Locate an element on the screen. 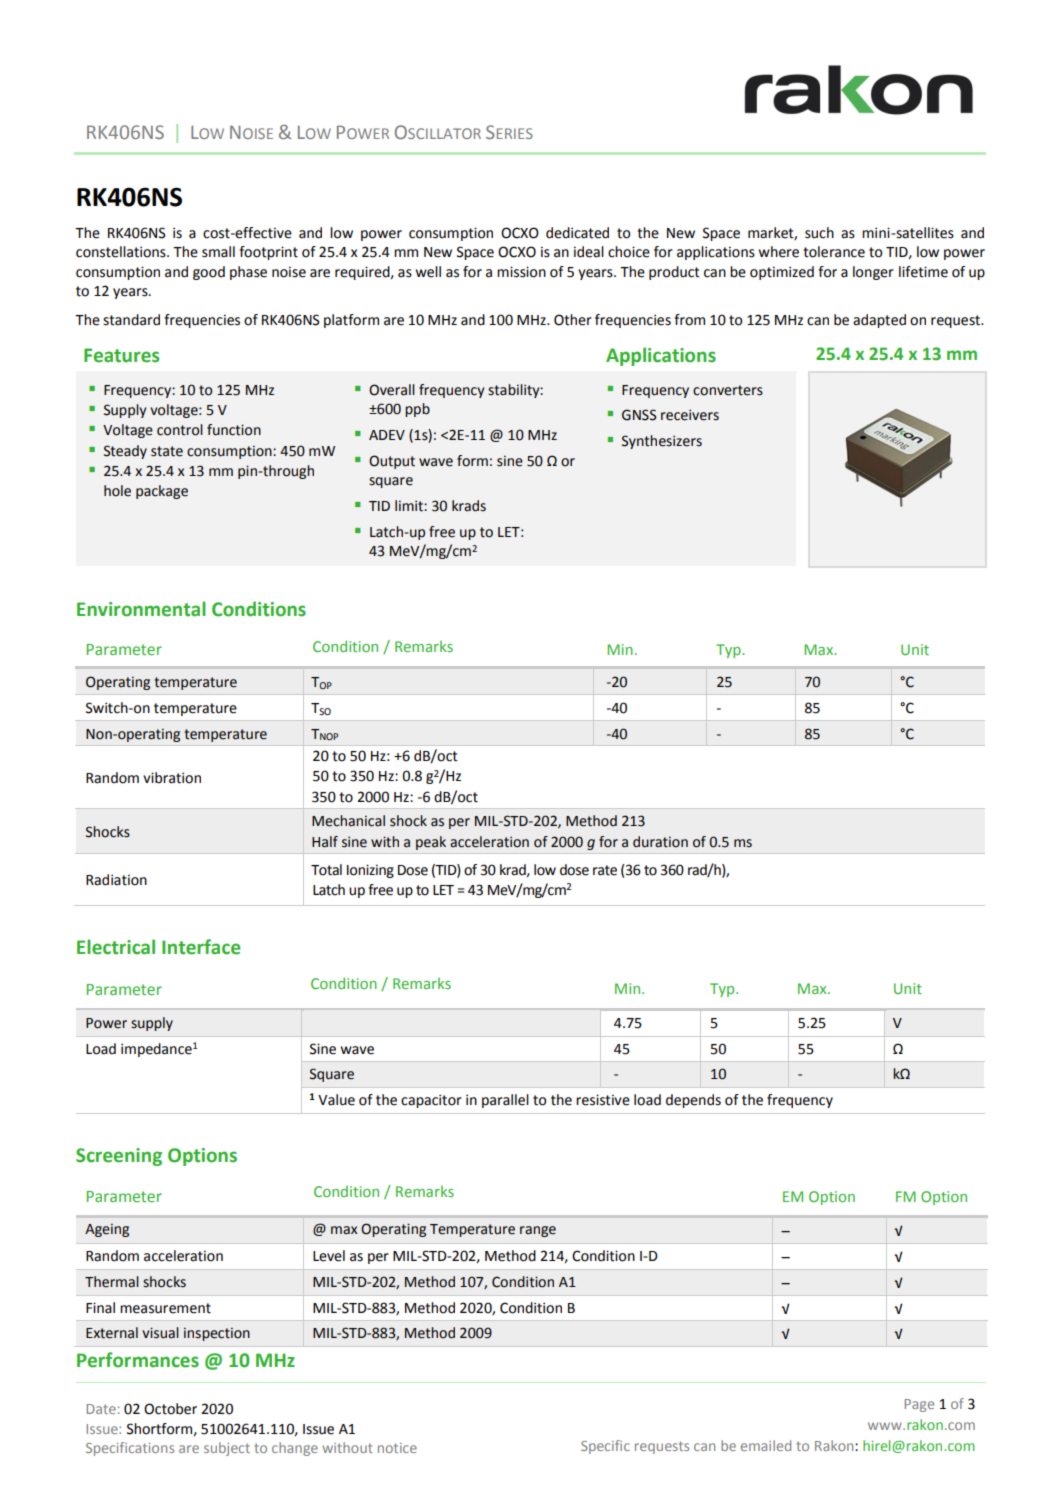 Image resolution: width=1061 pixels, height=1501 pixels. vibration is located at coordinates (172, 778).
